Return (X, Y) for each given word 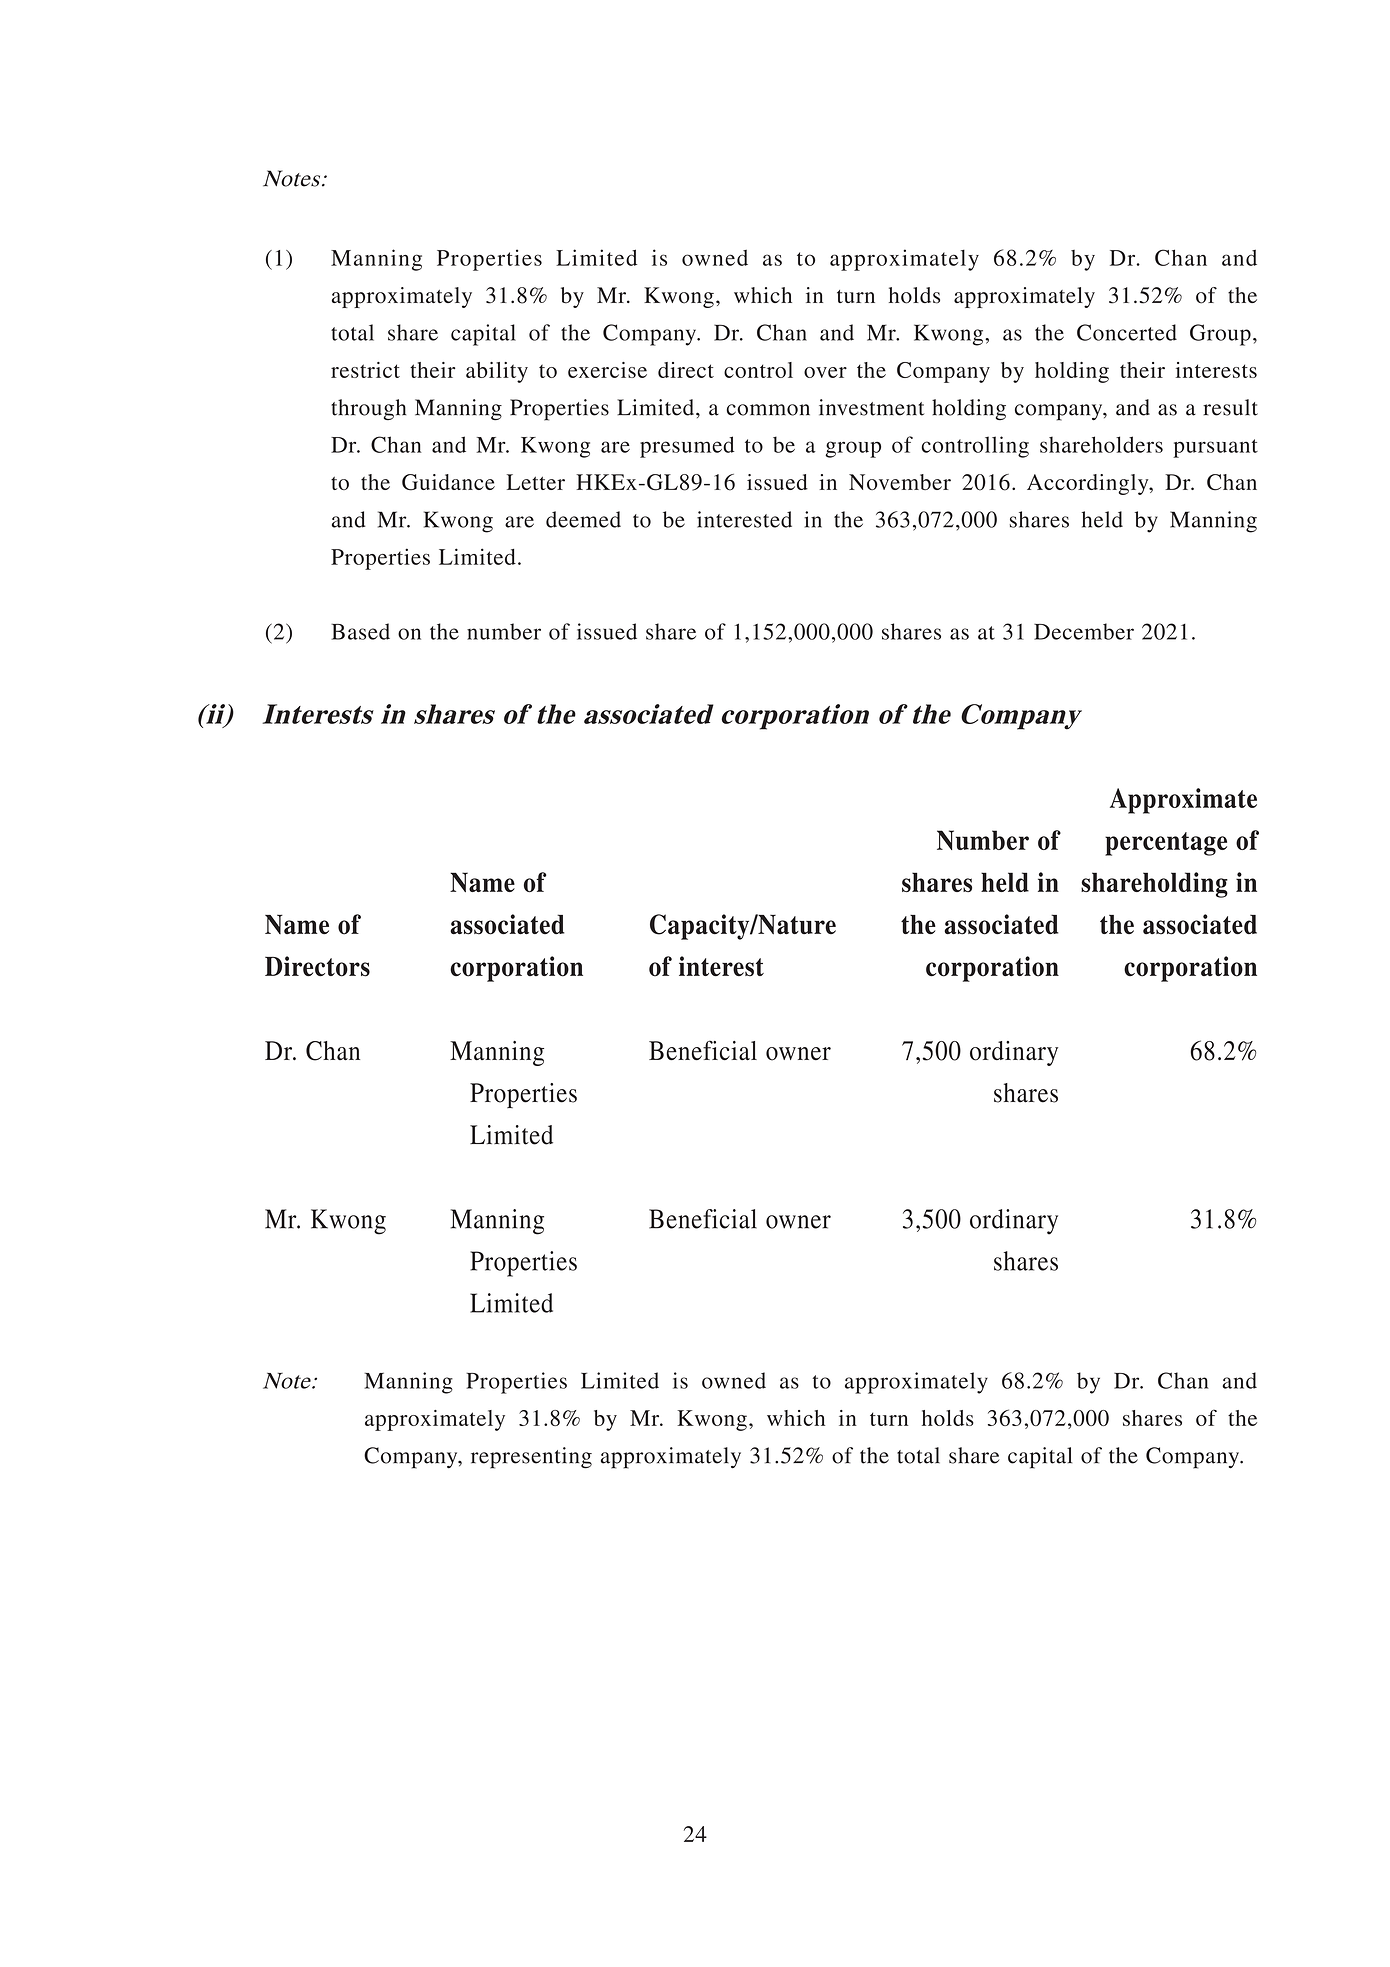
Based (360, 631)
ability (497, 372)
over (825, 372)
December (1084, 631)
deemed (583, 519)
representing (531, 1458)
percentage (1166, 844)
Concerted (1127, 332)
